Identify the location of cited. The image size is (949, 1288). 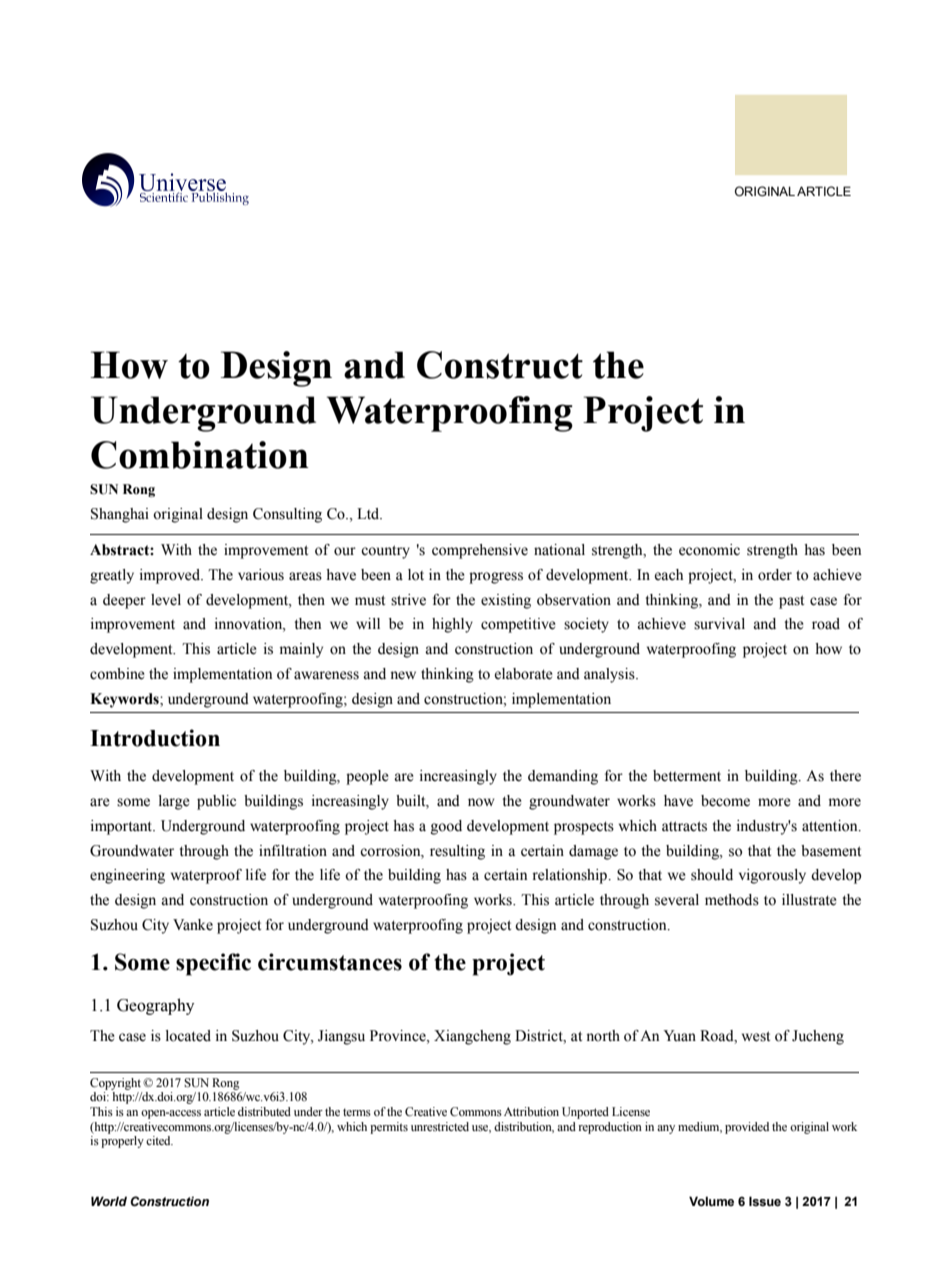
(159, 1140).
